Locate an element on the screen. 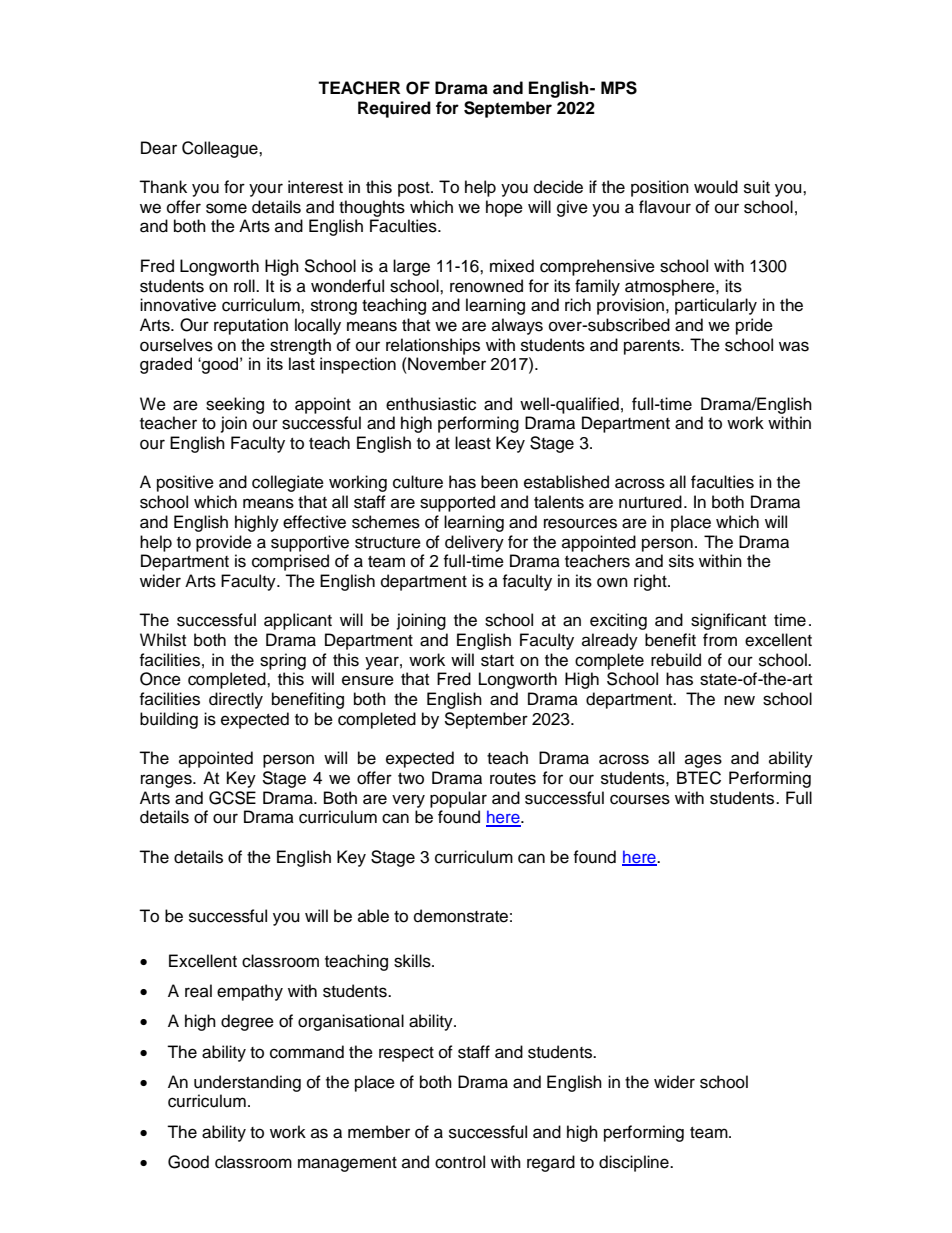 This screenshot has width=952, height=1233. popular is located at coordinates (458, 799).
